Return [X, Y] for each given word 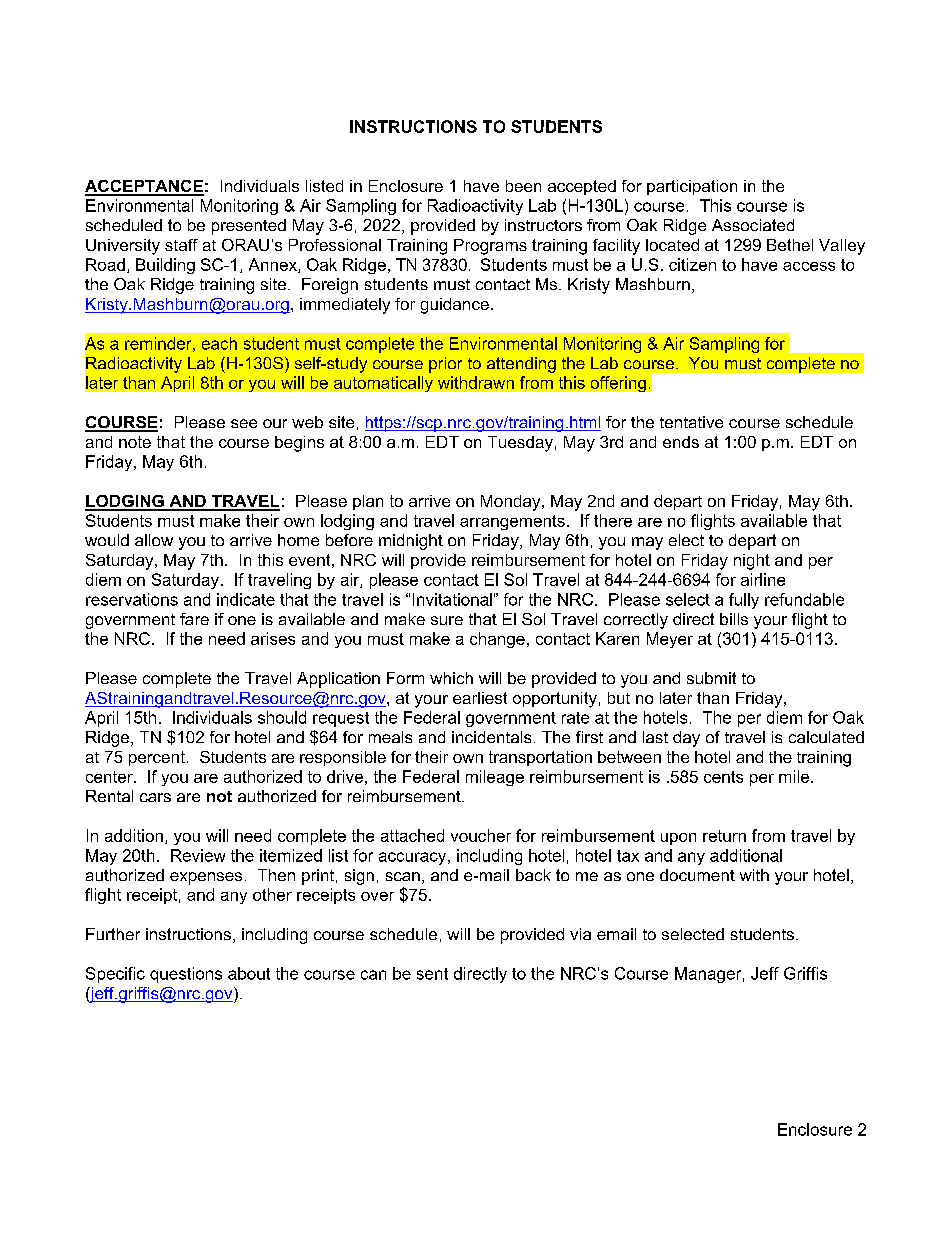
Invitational [452, 599]
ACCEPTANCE [144, 187]
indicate [246, 599]
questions [186, 975]
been [523, 186]
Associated [753, 225]
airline [763, 579]
